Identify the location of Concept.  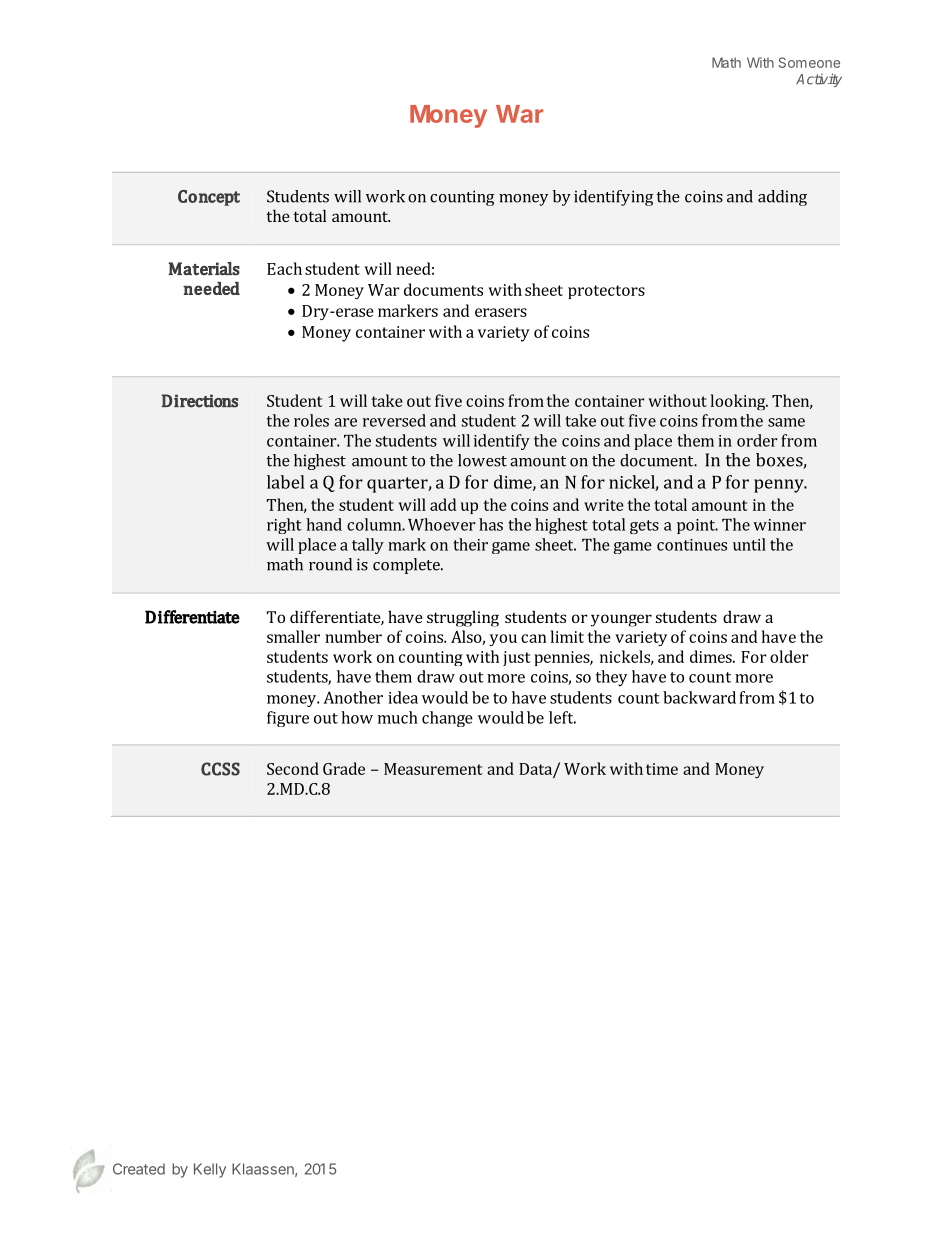
(209, 198).
